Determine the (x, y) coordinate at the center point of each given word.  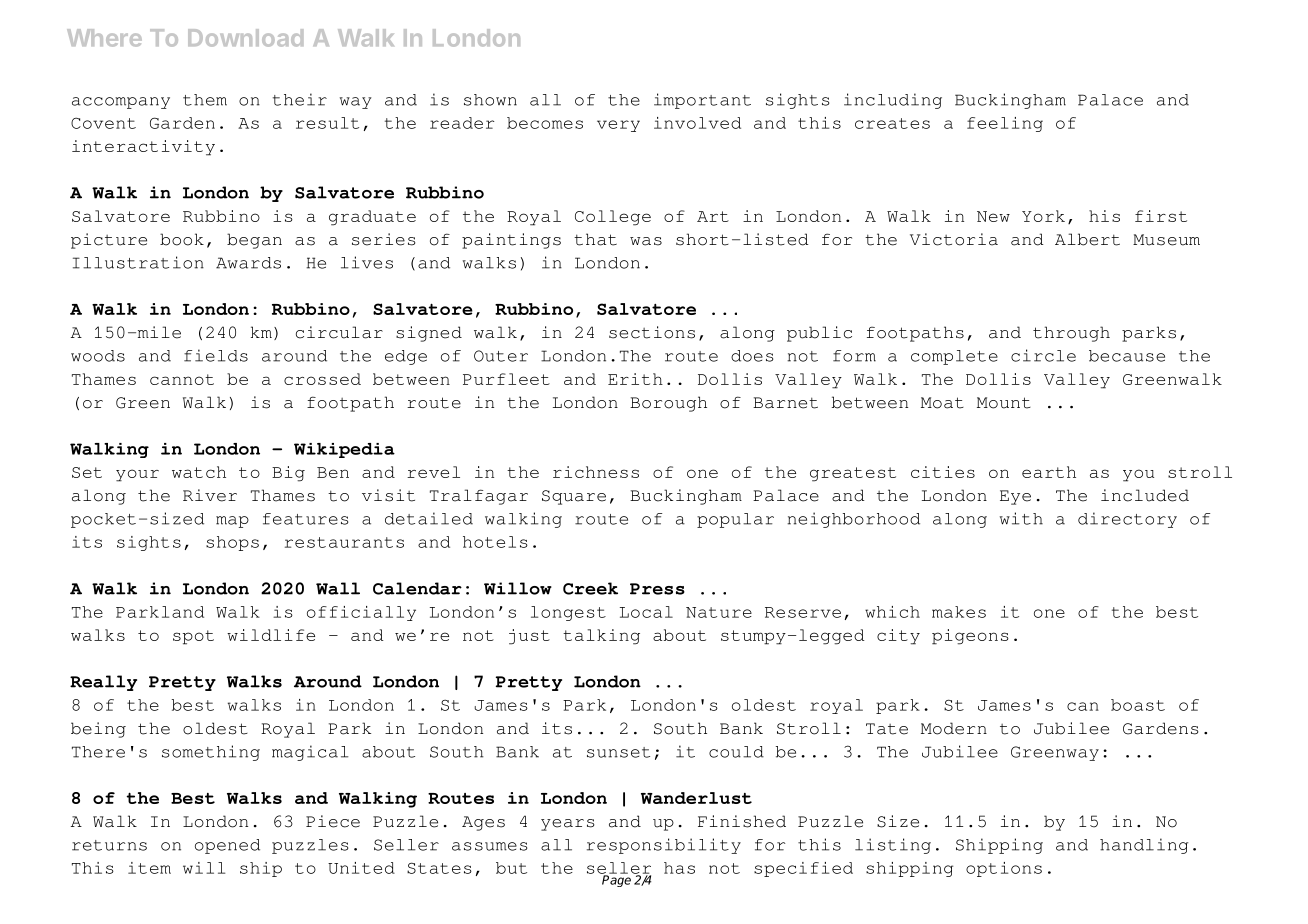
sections (652, 332)
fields (216, 355)
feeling (1005, 124)
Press (657, 589)
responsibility (664, 846)
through (1071, 334)
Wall (338, 588)
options (1004, 869)
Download (245, 38)
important (702, 101)
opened (227, 846)
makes (959, 612)
